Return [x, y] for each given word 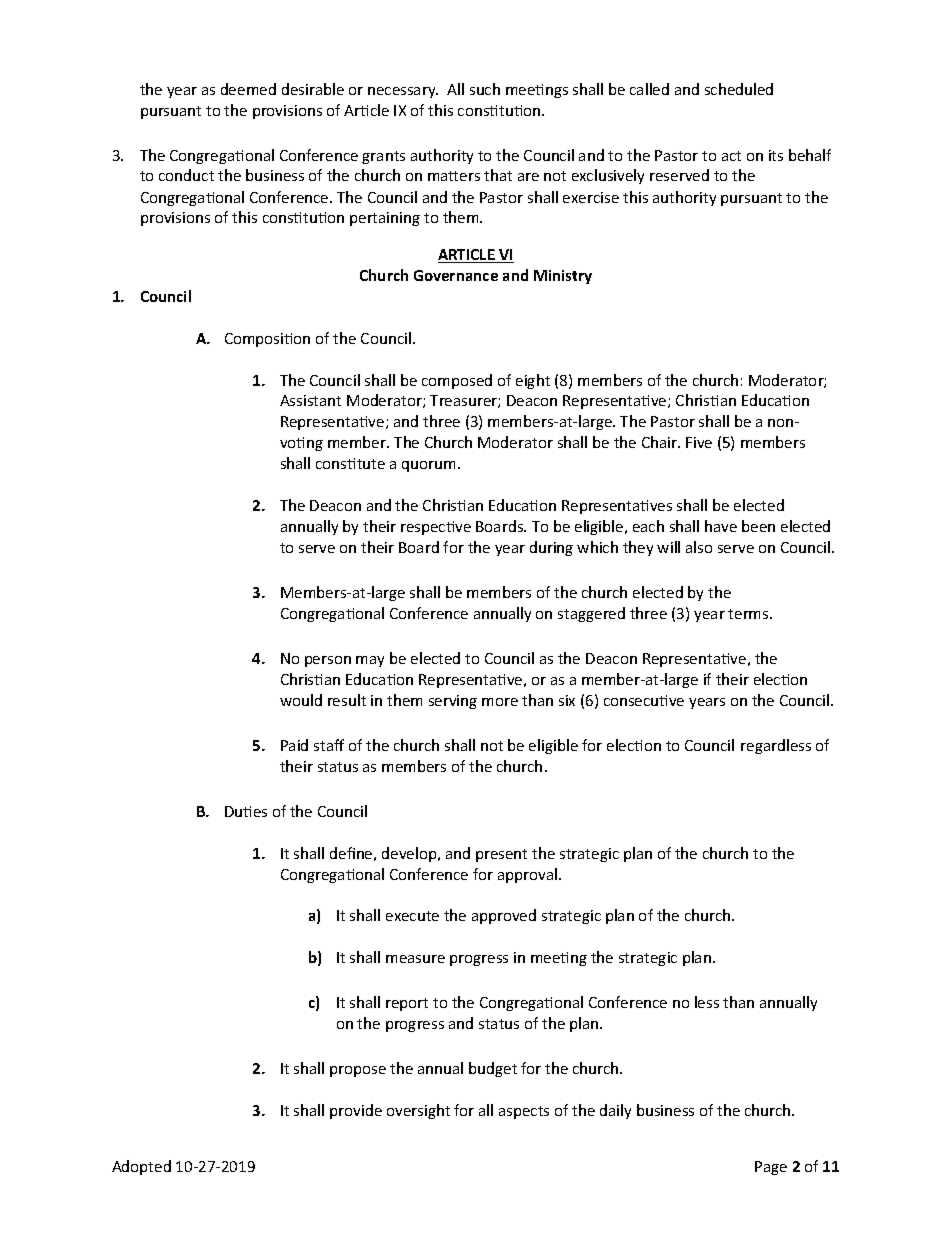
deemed [248, 89]
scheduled [739, 89]
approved [504, 916]
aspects [524, 1112]
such [485, 89]
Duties [246, 811]
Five [699, 442]
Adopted [141, 1167]
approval [527, 875]
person [328, 661]
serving [453, 702]
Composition [267, 340]
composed [457, 381]
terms [749, 614]
